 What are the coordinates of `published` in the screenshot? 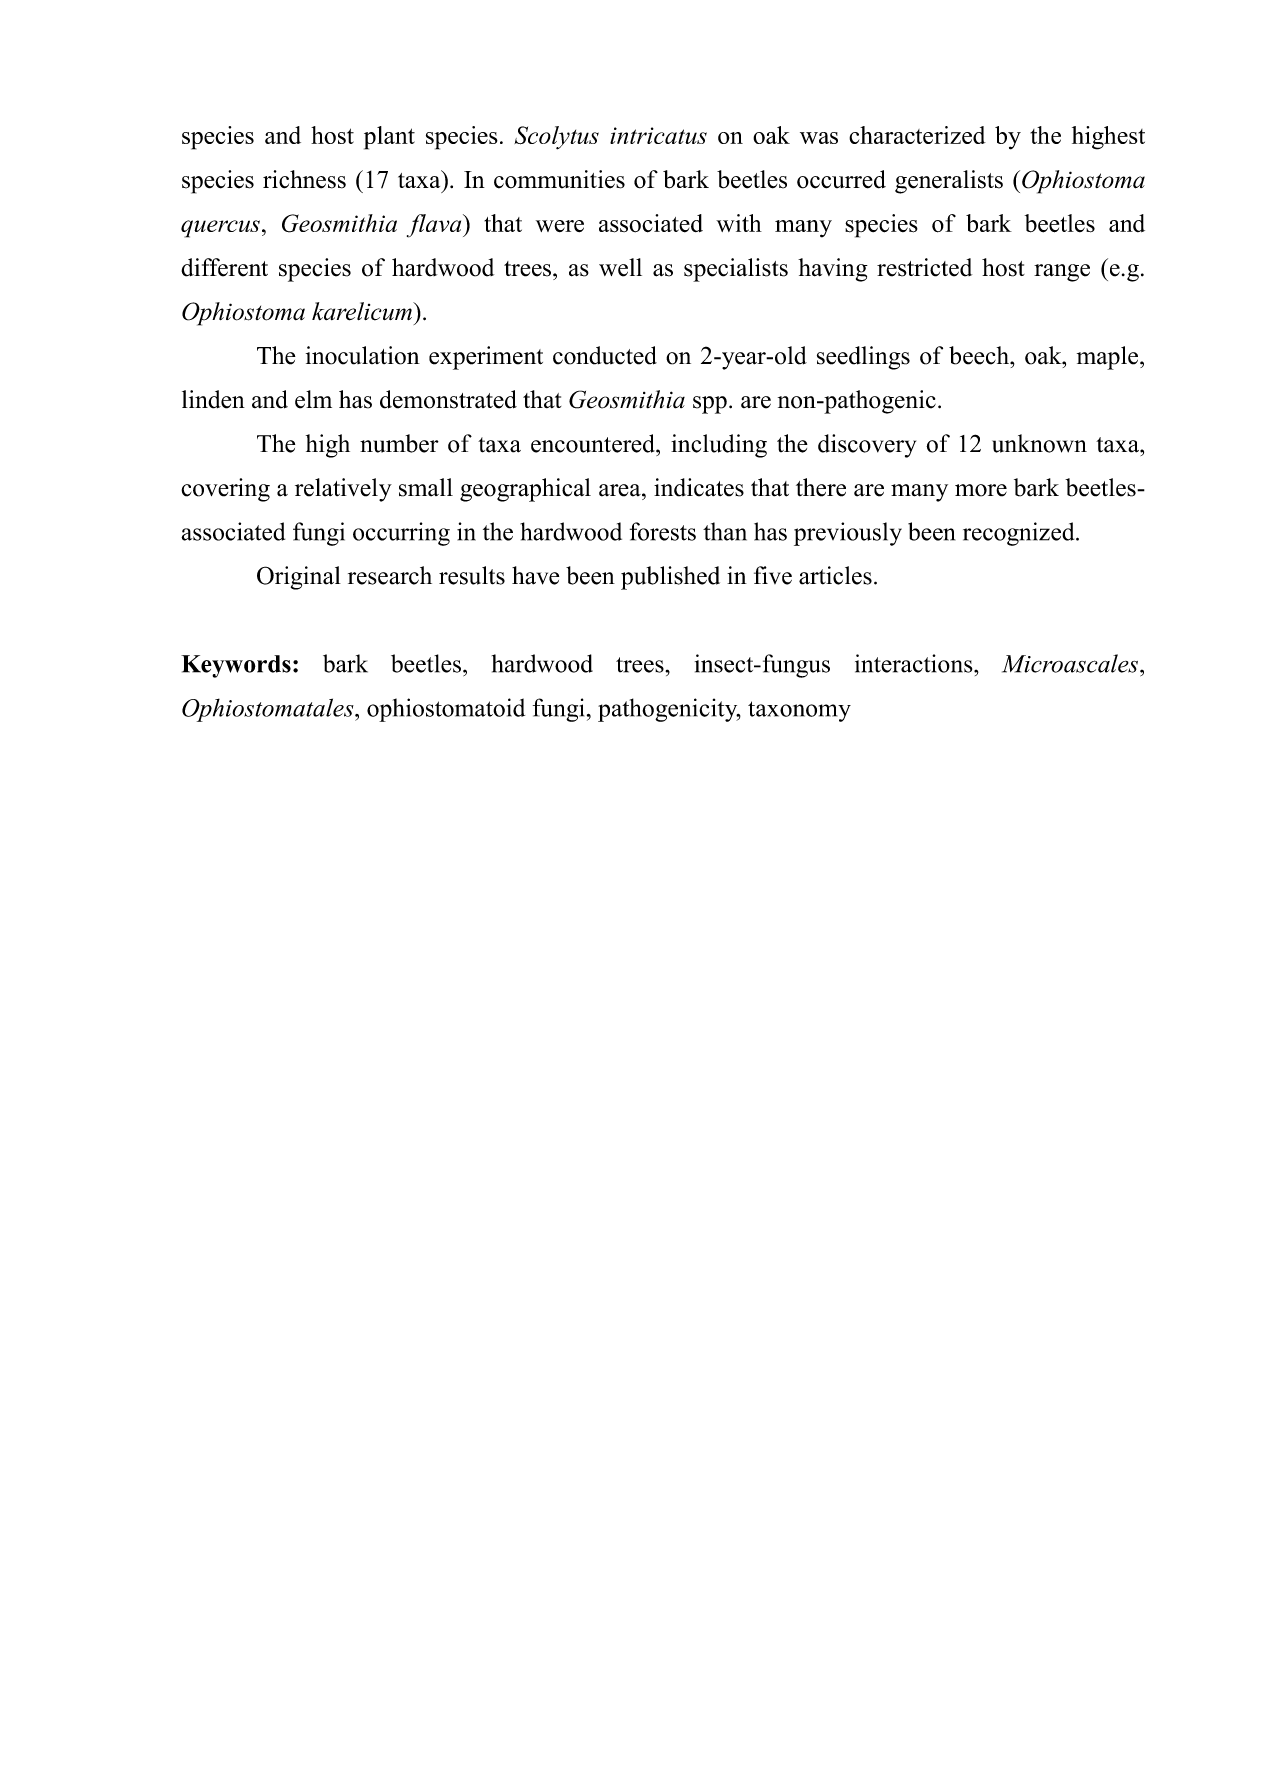 It's located at (670, 578).
